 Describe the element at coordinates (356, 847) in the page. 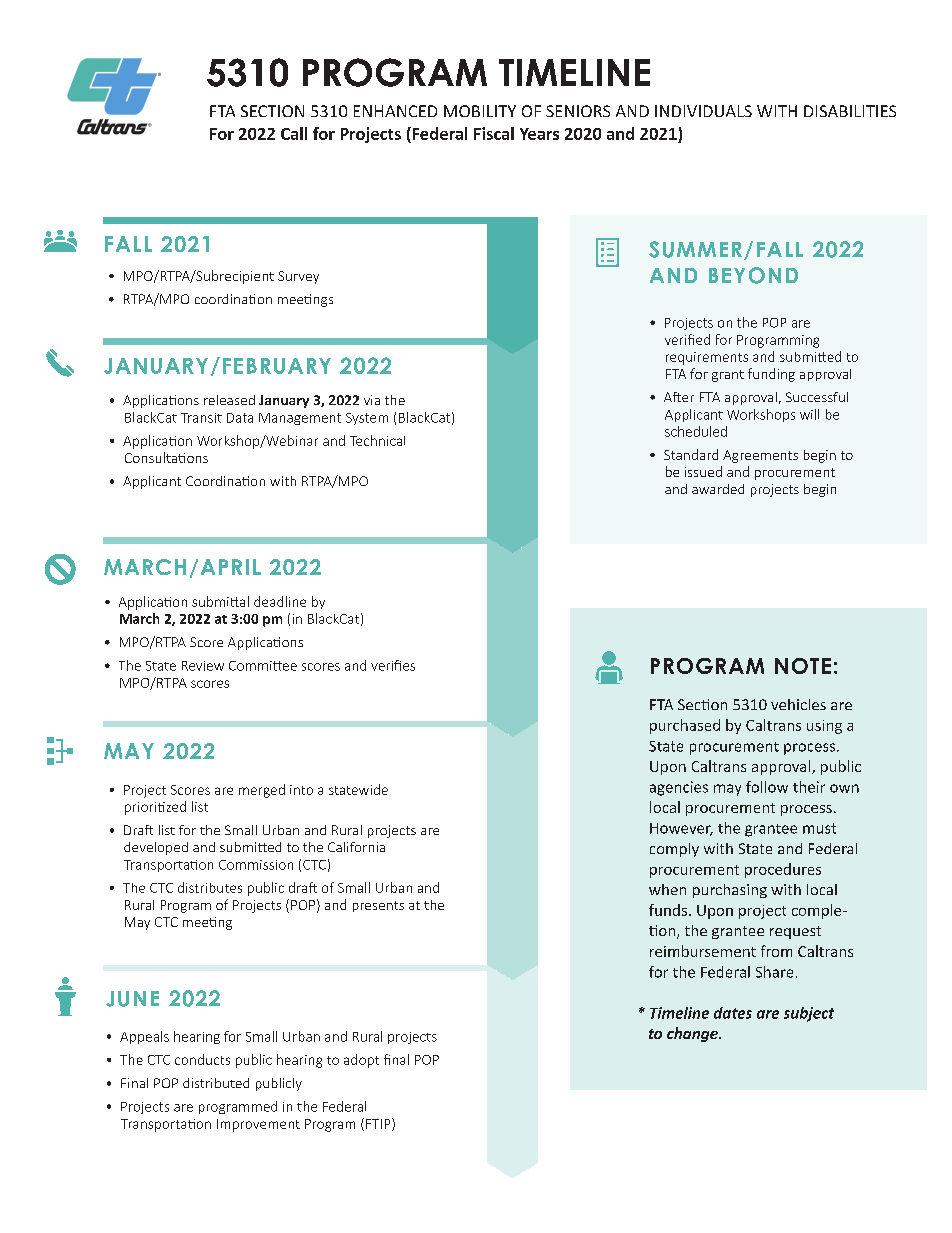

I see `California` at that location.
